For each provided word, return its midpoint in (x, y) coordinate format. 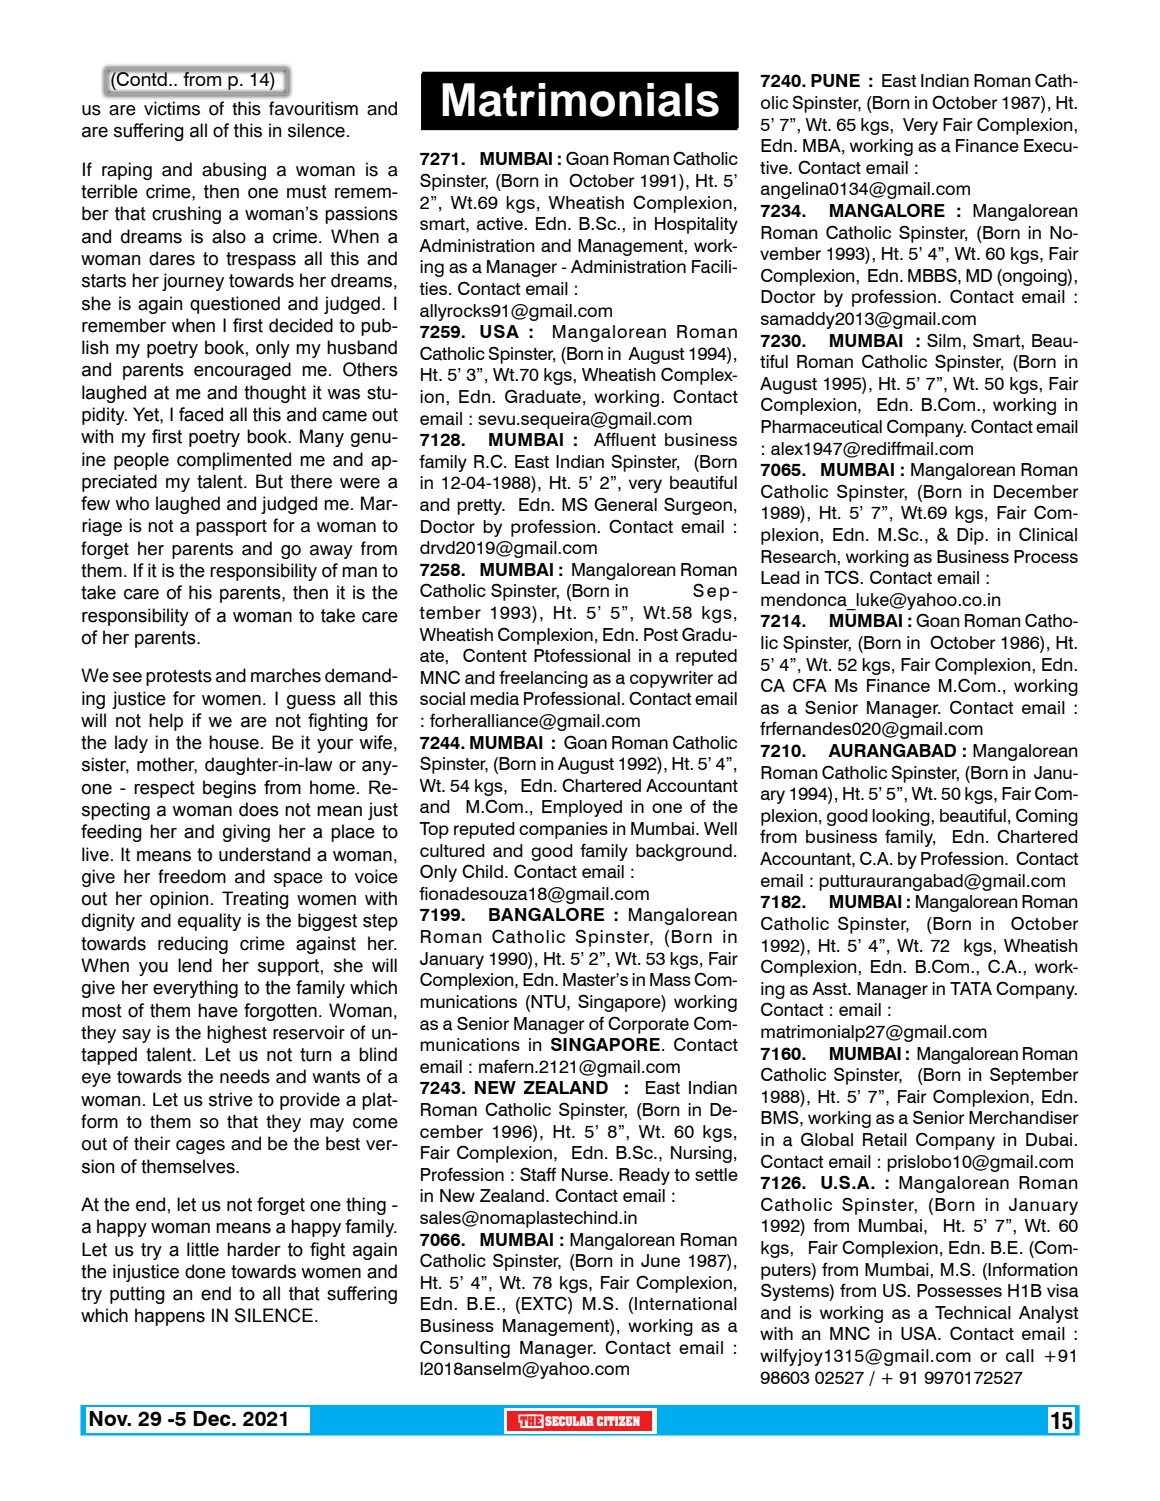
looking (902, 817)
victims (172, 108)
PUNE (835, 80)
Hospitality (696, 225)
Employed (582, 808)
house (234, 742)
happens (170, 1317)
